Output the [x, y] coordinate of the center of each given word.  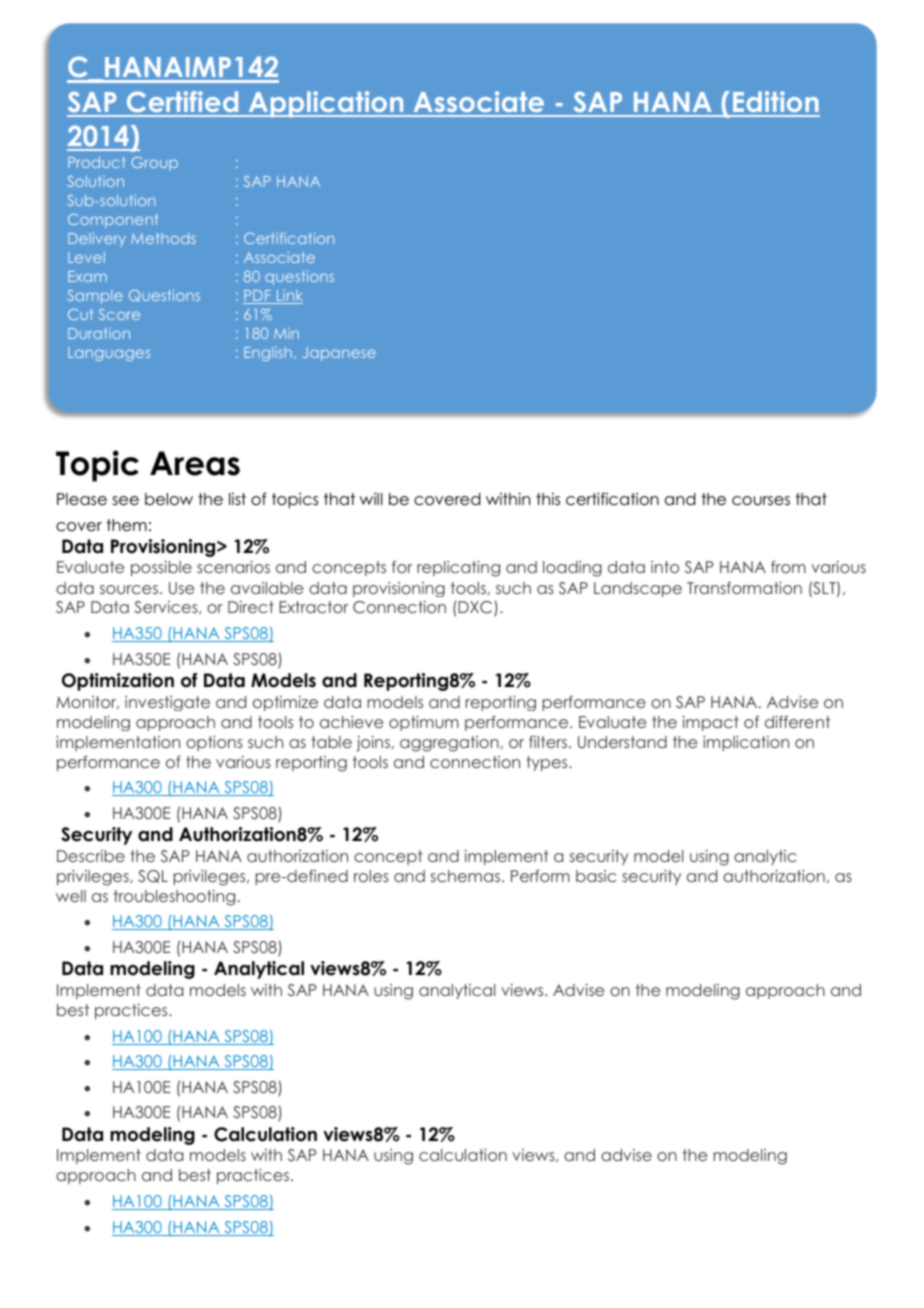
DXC [475, 607]
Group [154, 164]
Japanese [339, 354]
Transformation [744, 588]
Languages [109, 354]
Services [167, 607]
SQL [153, 876]
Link [289, 297]
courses [761, 500]
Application [326, 104]
